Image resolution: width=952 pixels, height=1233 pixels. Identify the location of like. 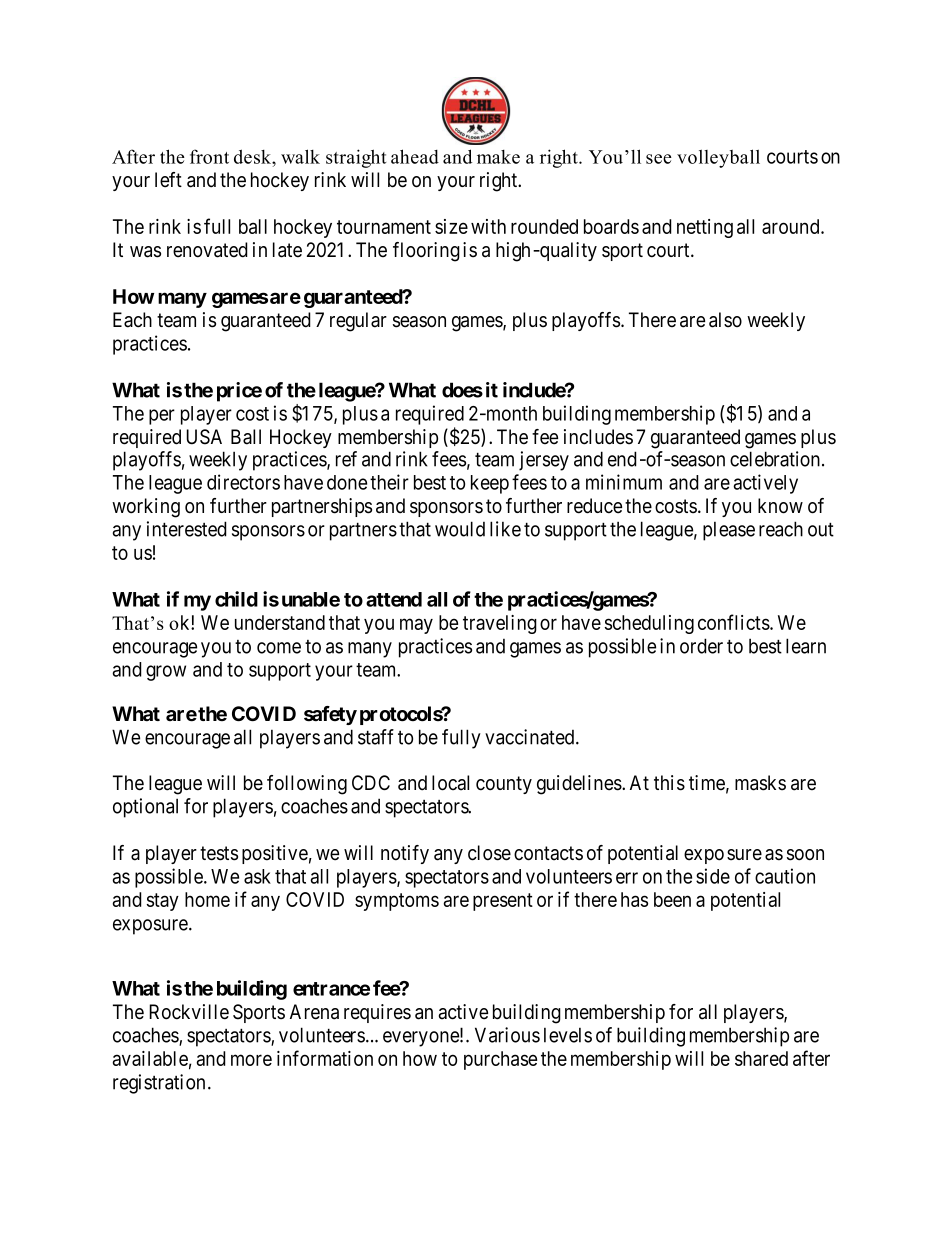
(505, 529).
